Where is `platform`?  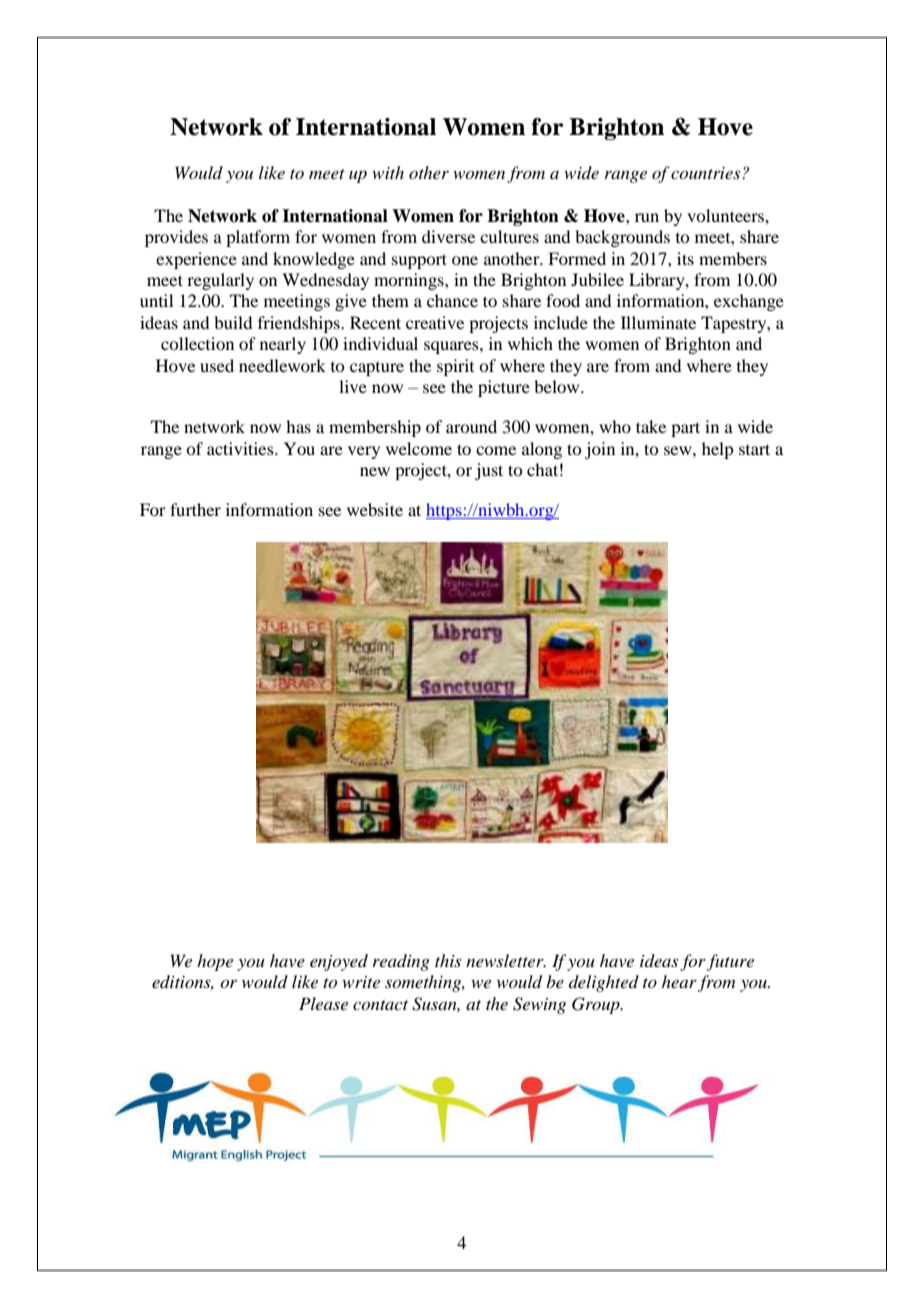
platform is located at coordinates (258, 238).
